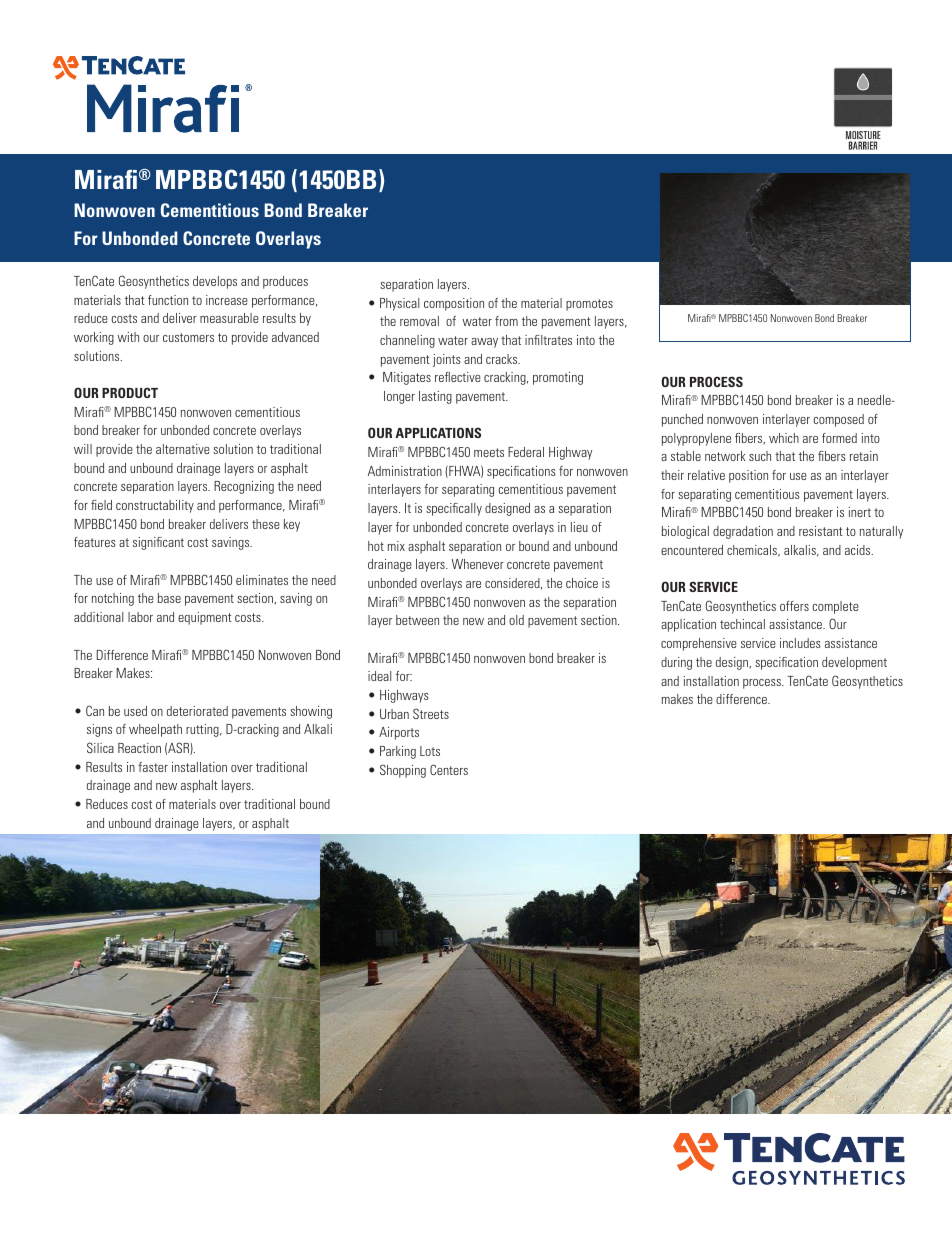 Image resolution: width=952 pixels, height=1233 pixels. What do you see at coordinates (516, 620) in the image?
I see `old` at bounding box center [516, 620].
